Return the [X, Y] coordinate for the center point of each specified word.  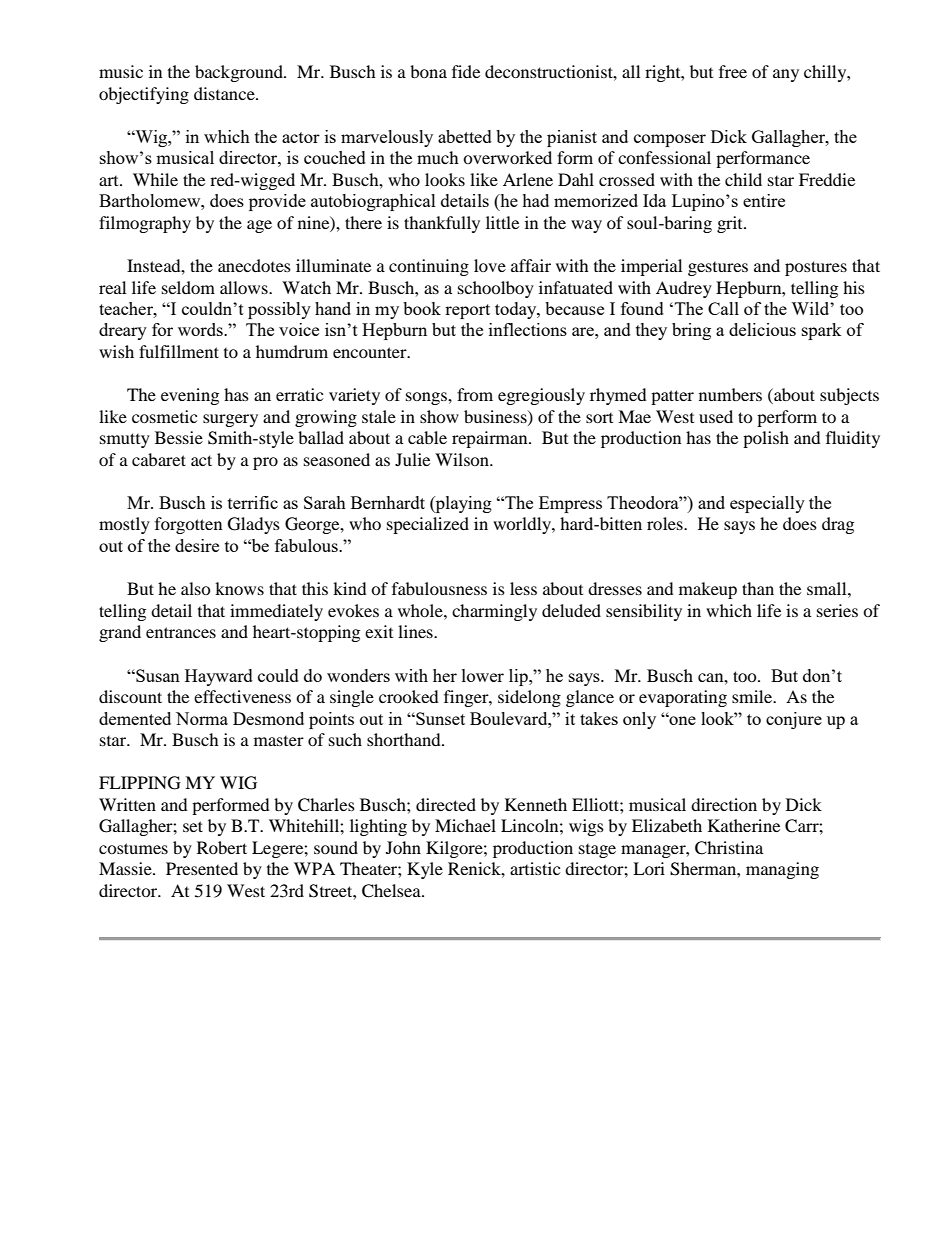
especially [767, 504]
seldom [188, 287]
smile [753, 696]
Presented [202, 868]
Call [723, 308]
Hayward [219, 677]
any [786, 75]
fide [466, 71]
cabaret [159, 459]
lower [483, 675]
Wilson [463, 459]
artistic [535, 868]
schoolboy [496, 289]
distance [225, 93]
